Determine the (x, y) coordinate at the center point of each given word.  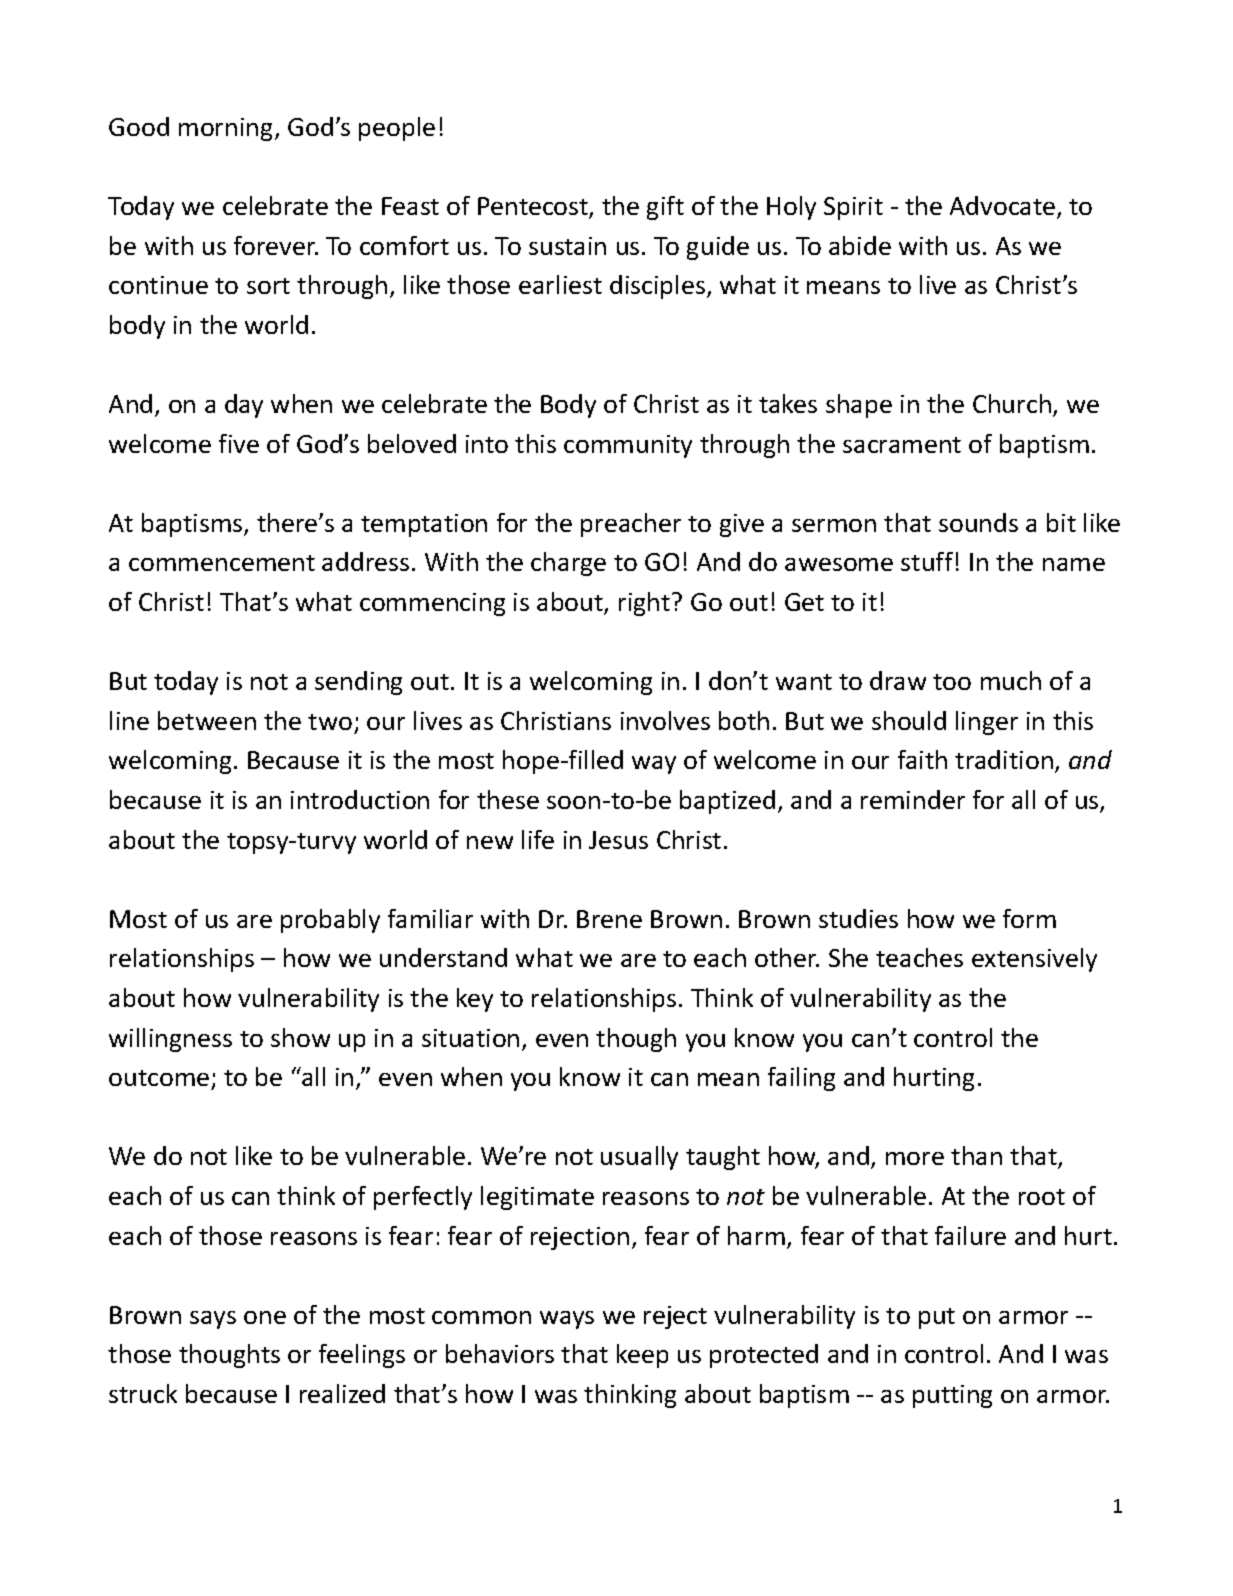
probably (330, 921)
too (952, 682)
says (213, 1320)
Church (1012, 403)
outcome (159, 1078)
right (646, 604)
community (628, 446)
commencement (222, 563)
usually (639, 1158)
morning (227, 129)
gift (665, 208)
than (976, 1155)
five (239, 443)
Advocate (1002, 205)
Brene (609, 919)
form (1029, 918)
